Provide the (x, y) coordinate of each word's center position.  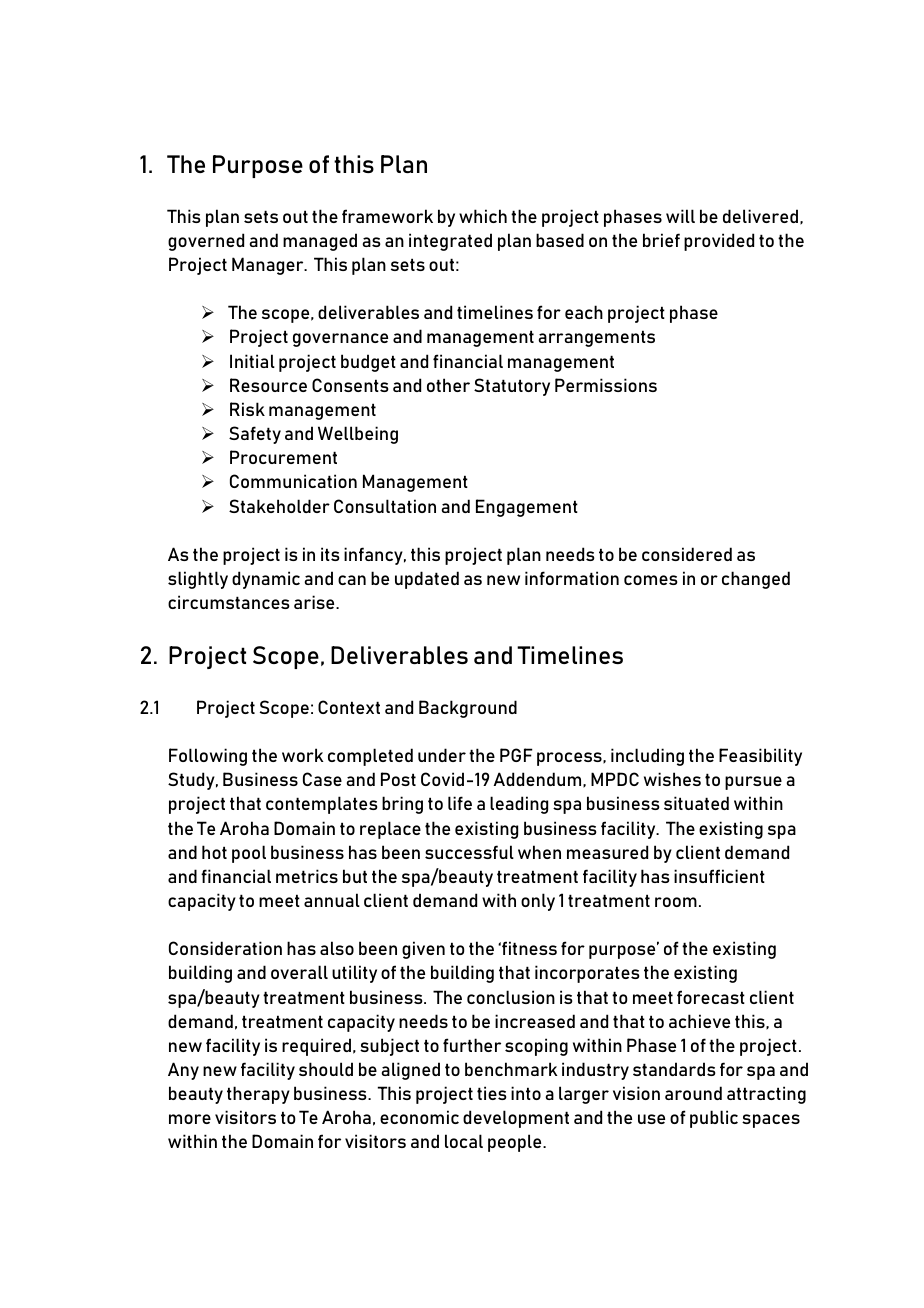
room (676, 902)
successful (469, 852)
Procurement (283, 457)
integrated (450, 242)
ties (492, 1093)
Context (349, 707)
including (647, 757)
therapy (258, 1095)
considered (687, 554)
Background (468, 709)
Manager (269, 266)
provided (719, 242)
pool (249, 854)
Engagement (527, 508)
